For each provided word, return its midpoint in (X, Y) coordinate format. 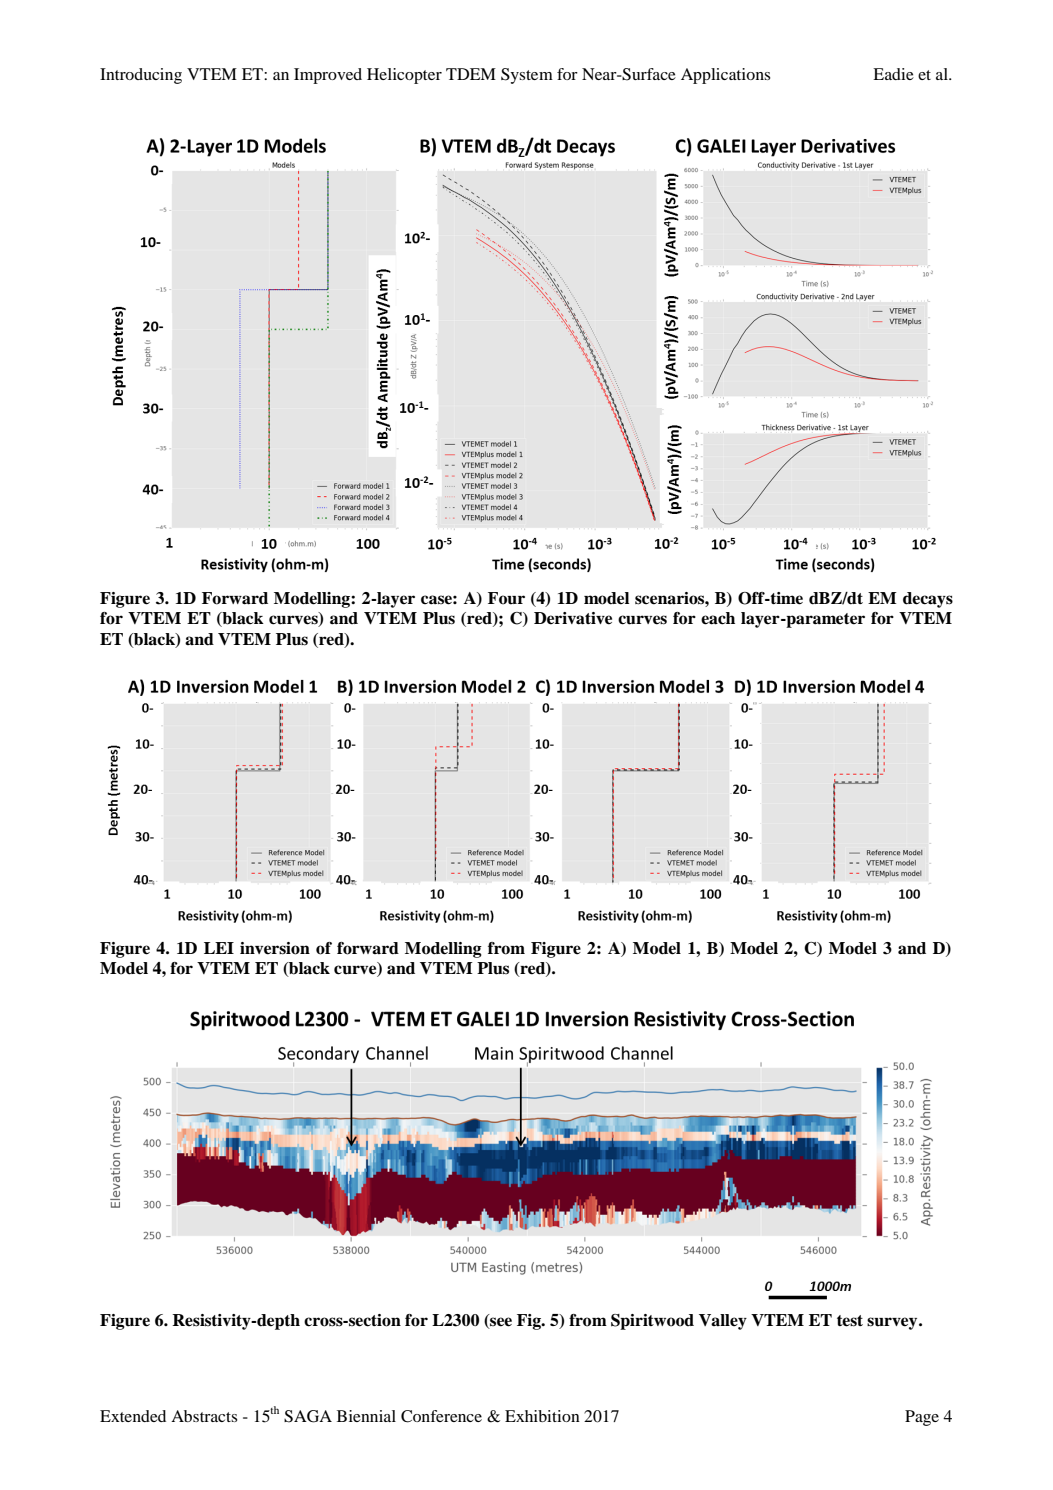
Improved (328, 76)
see (500, 1323)
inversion (275, 948)
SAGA (308, 1416)
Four (506, 598)
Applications (725, 76)
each (718, 618)
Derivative (573, 618)
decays (928, 600)
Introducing (141, 76)
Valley (723, 1322)
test (850, 1321)
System (527, 76)
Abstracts (204, 1416)
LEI (219, 948)
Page (922, 1418)
